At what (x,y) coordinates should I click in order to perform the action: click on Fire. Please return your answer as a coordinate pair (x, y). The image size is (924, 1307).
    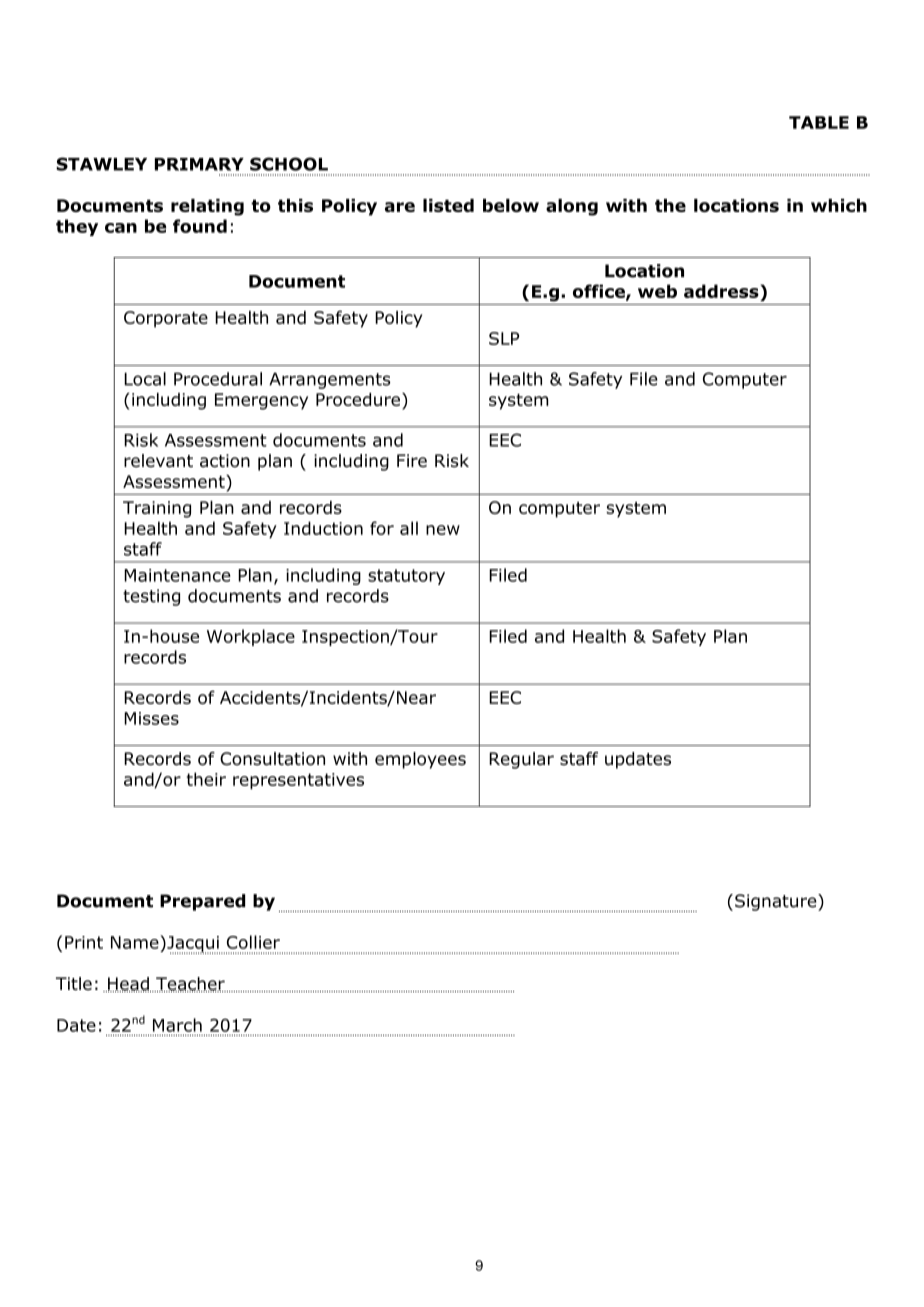
    Looking at the image, I should click on (412, 461).
